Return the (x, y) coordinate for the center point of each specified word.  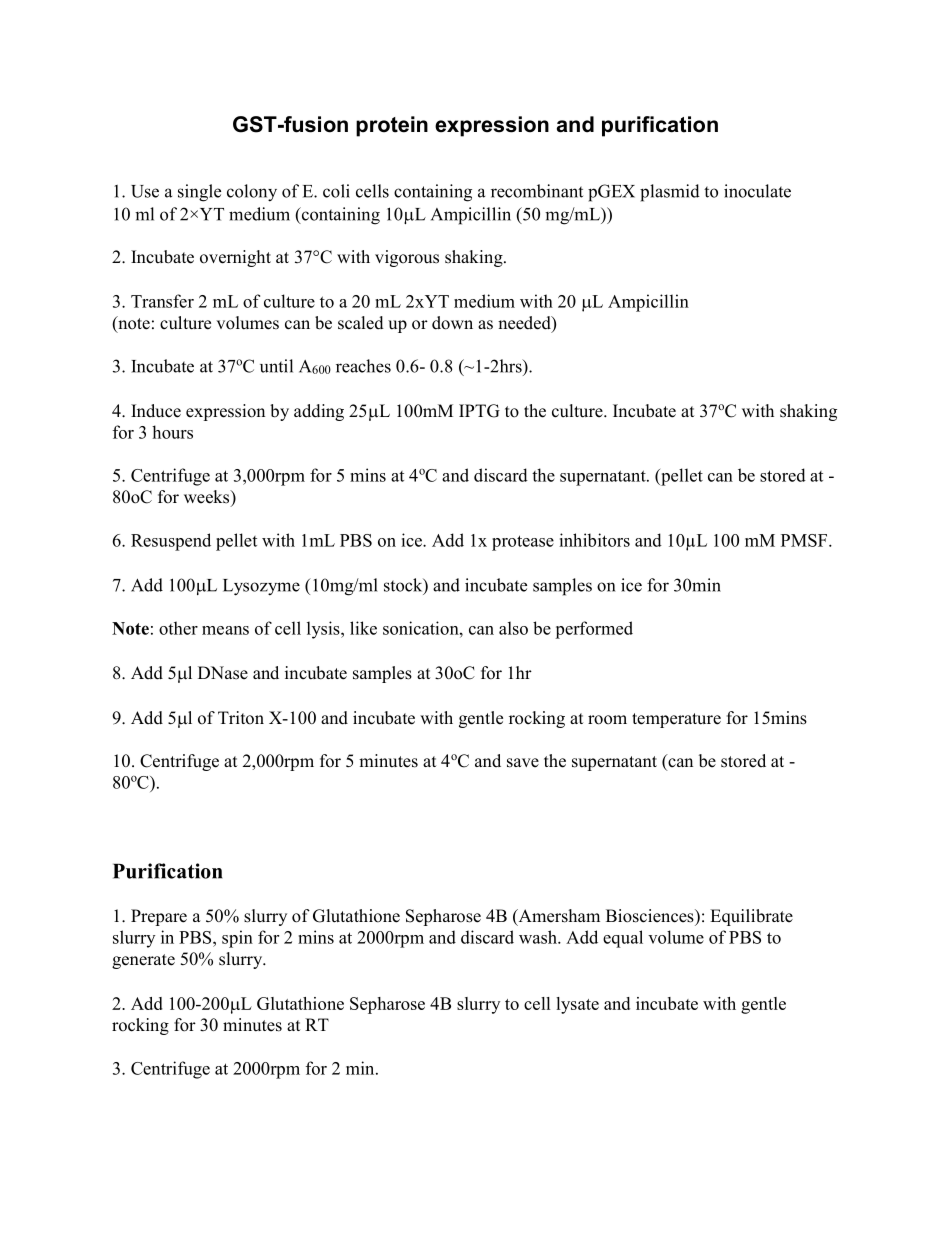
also (513, 628)
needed (525, 324)
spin (237, 939)
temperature (676, 720)
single (199, 193)
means (225, 630)
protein (392, 126)
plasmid (670, 193)
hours (172, 432)
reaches (363, 366)
